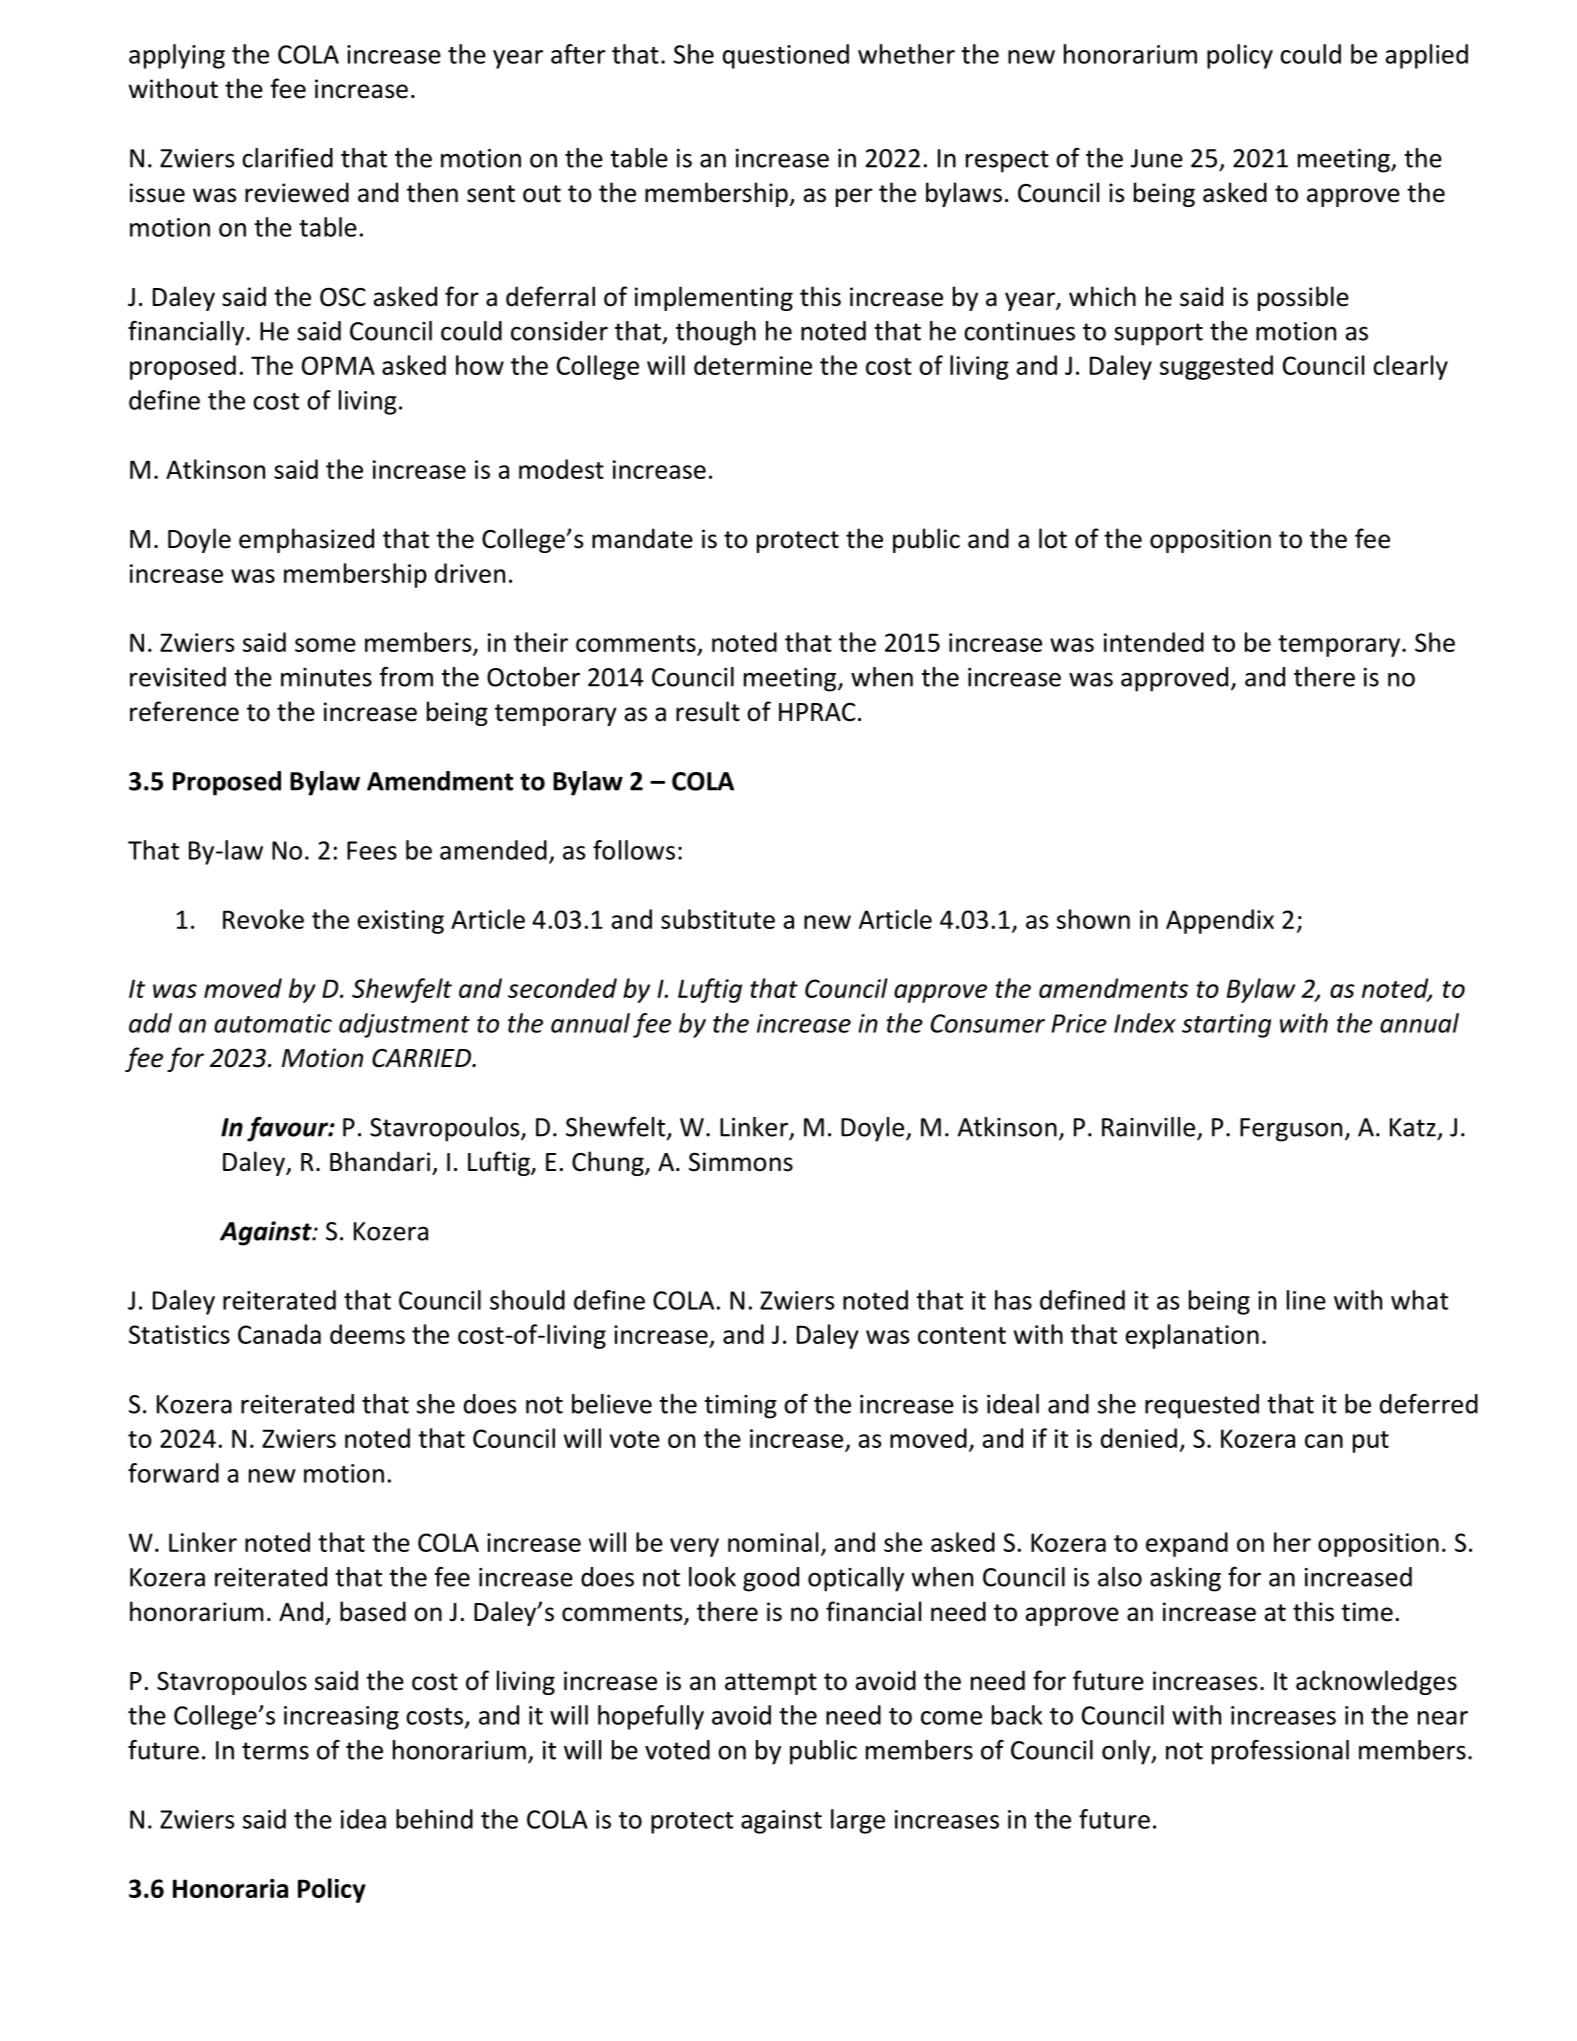 The width and height of the screenshot is (1577, 2041). I want to click on questioned, so click(786, 56).
